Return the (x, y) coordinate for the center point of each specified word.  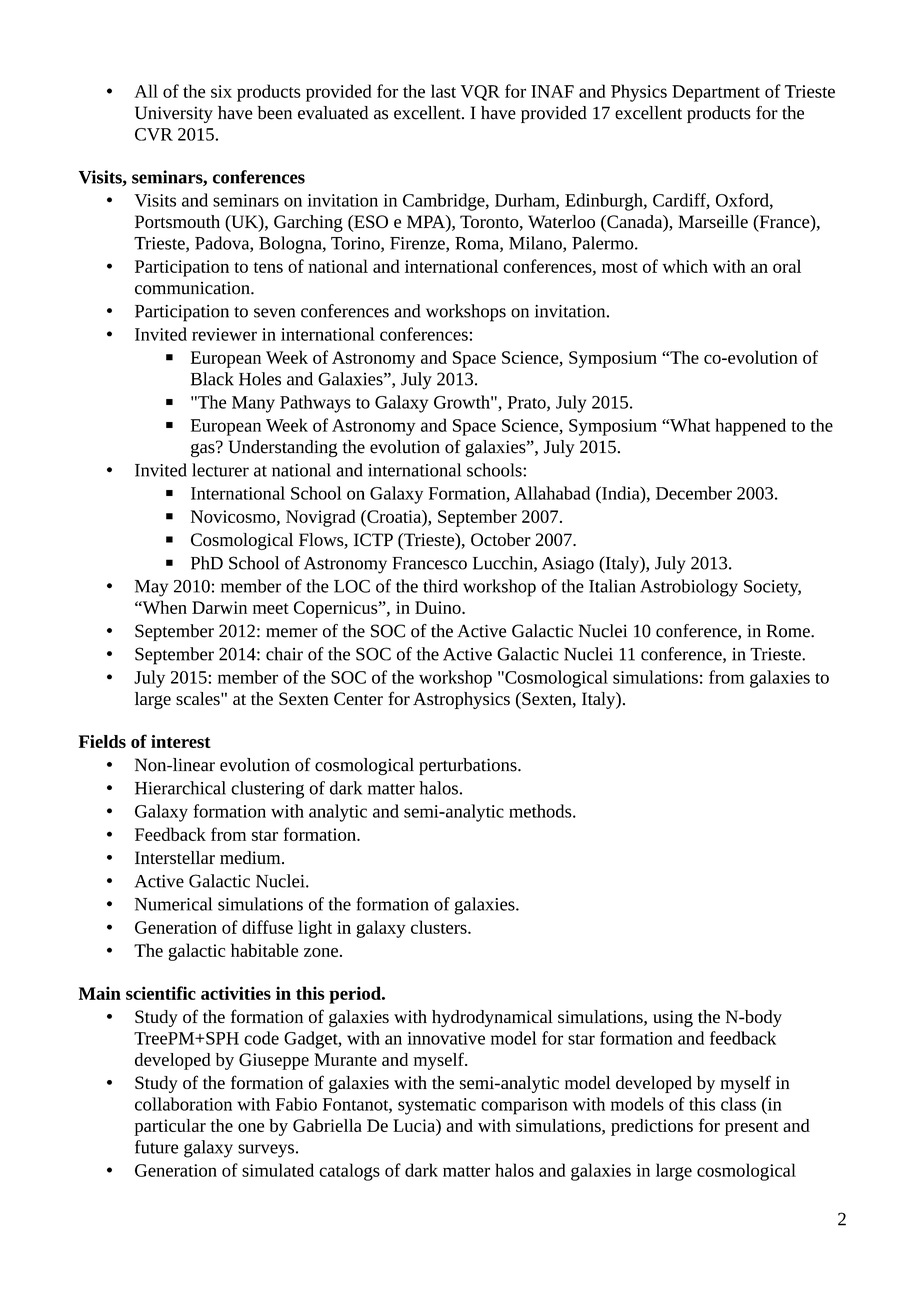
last (443, 91)
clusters (440, 927)
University (174, 114)
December (694, 493)
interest (181, 741)
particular (170, 1127)
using (673, 1018)
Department (716, 93)
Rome (789, 631)
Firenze (418, 244)
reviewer (224, 334)
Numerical (173, 904)
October (501, 539)
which (685, 266)
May (151, 588)
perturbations (469, 766)
